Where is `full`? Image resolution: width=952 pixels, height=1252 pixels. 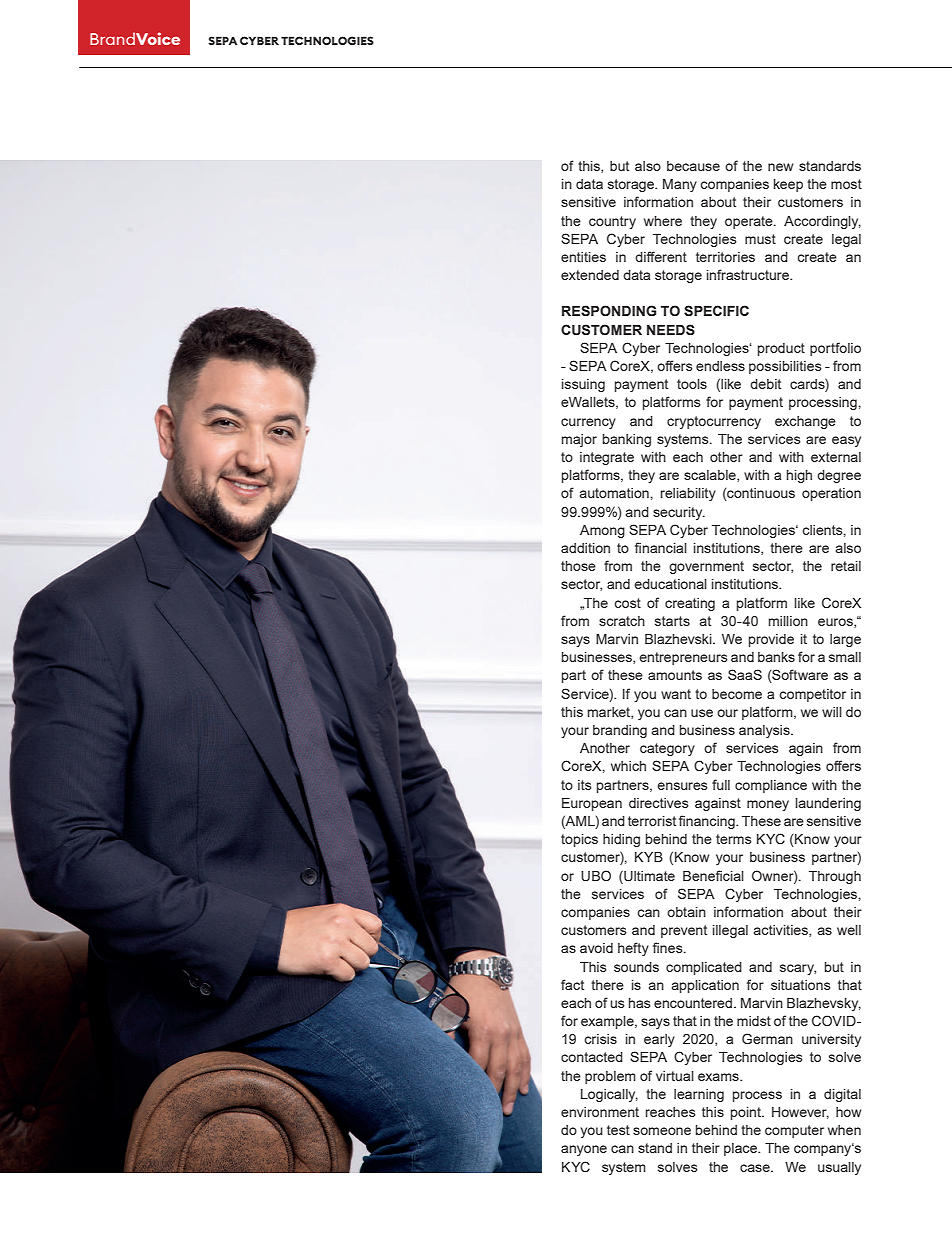 full is located at coordinates (721, 784).
